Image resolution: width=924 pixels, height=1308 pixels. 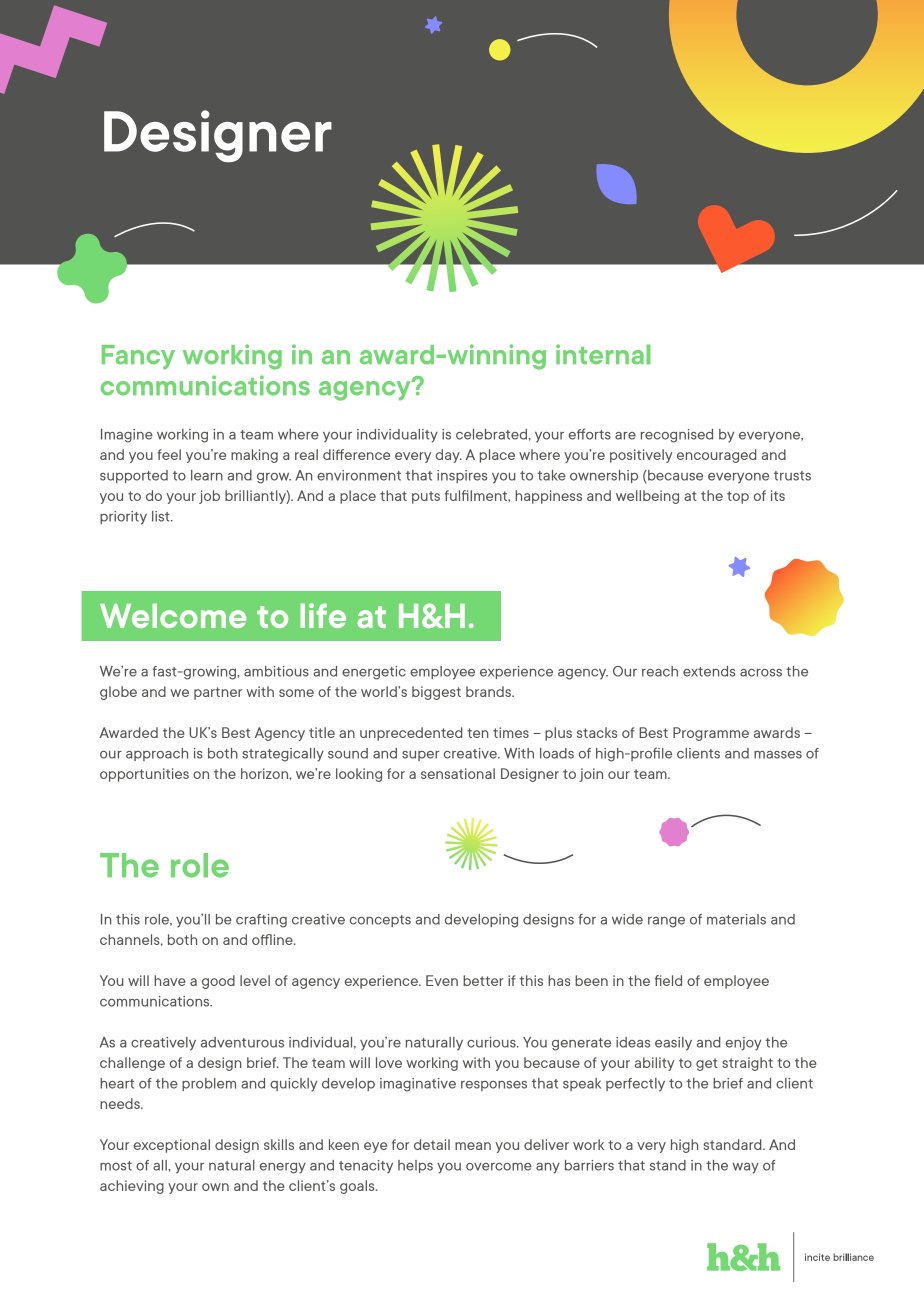 I want to click on recognised, so click(x=677, y=436).
